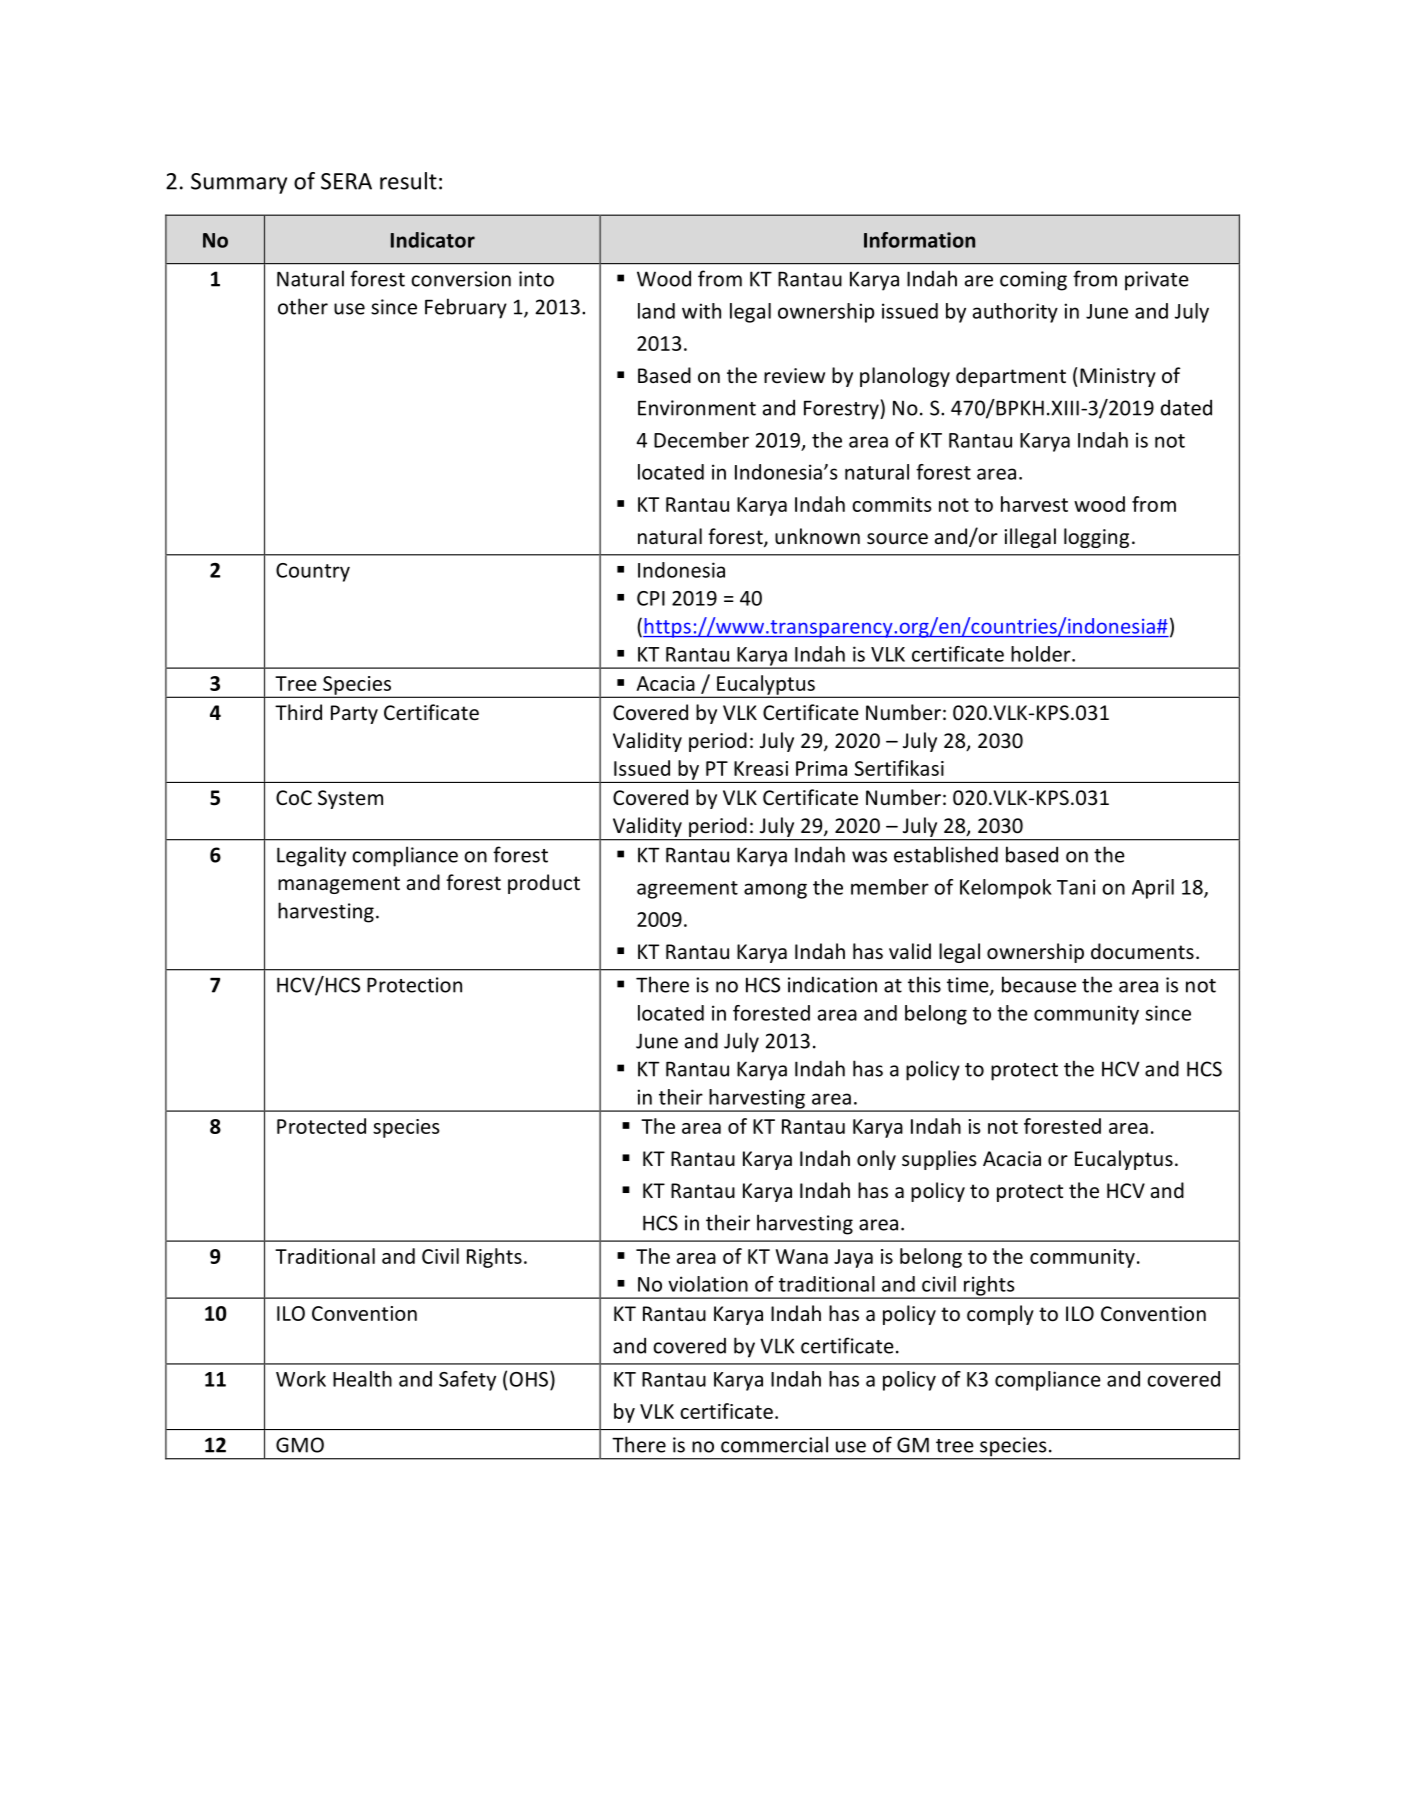 Image resolution: width=1405 pixels, height=1818 pixels. I want to click on with, so click(701, 311).
